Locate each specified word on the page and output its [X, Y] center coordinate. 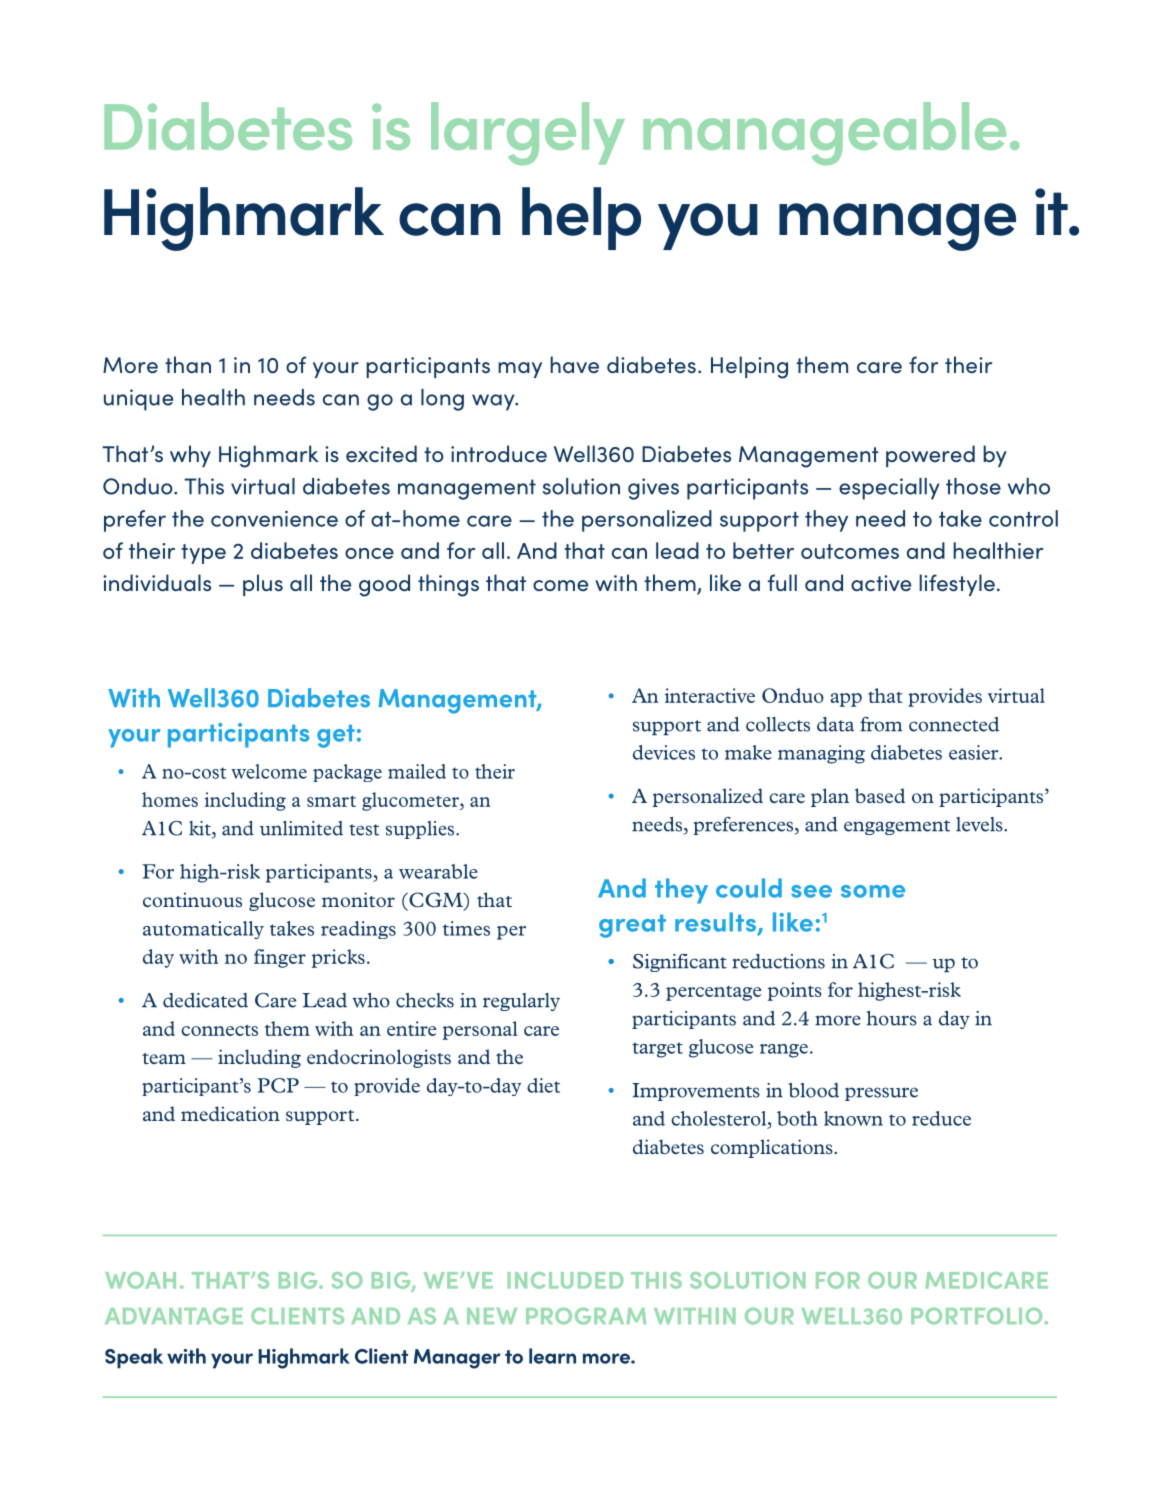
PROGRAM [586, 1316]
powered [930, 456]
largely [528, 133]
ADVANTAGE [174, 1316]
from [881, 724]
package [347, 773]
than [188, 364]
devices [664, 752]
